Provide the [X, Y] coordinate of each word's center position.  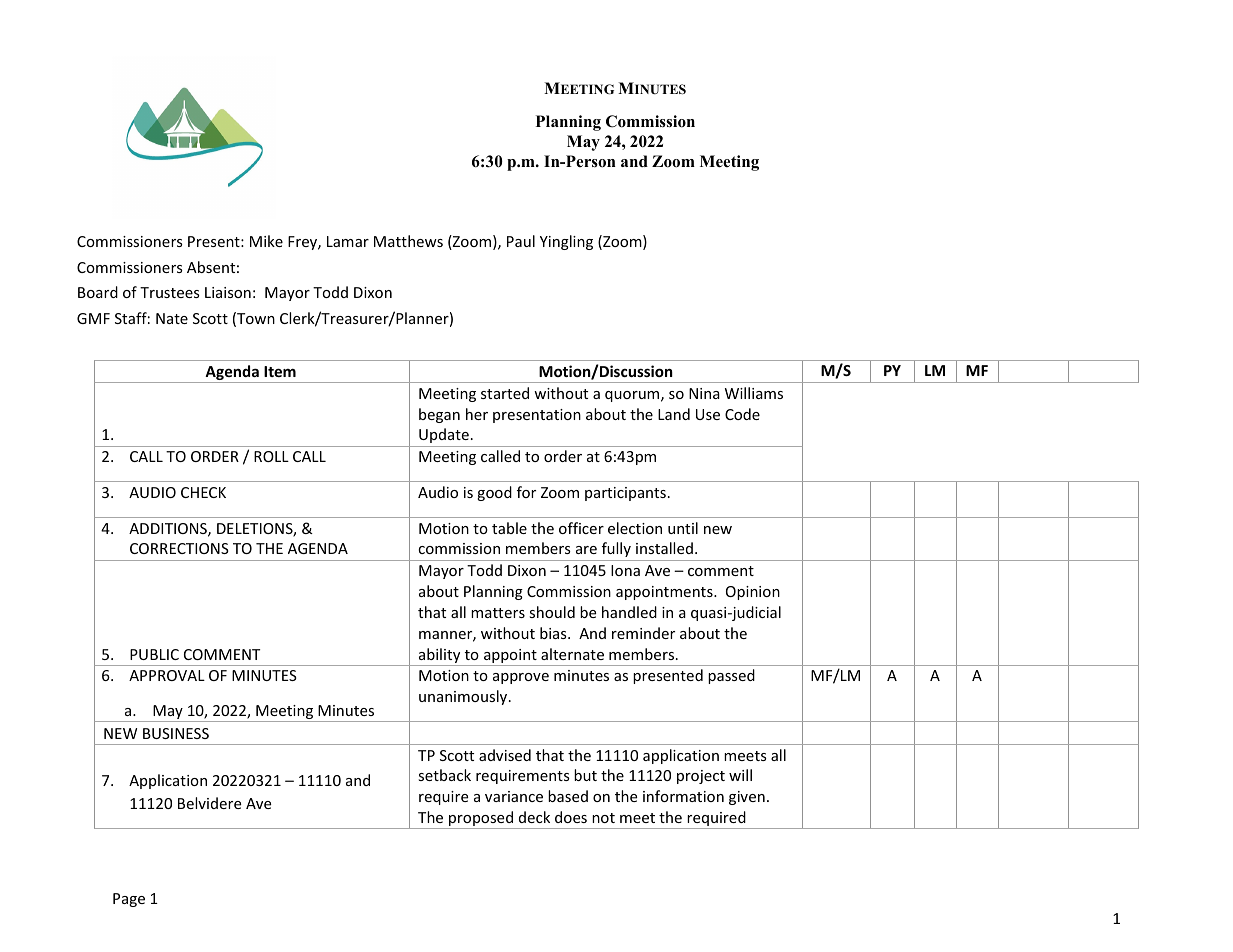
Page [129, 900]
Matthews [408, 241]
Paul [521, 241]
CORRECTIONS [179, 548]
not [603, 818]
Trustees [170, 292]
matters [498, 613]
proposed [481, 820]
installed [664, 548]
